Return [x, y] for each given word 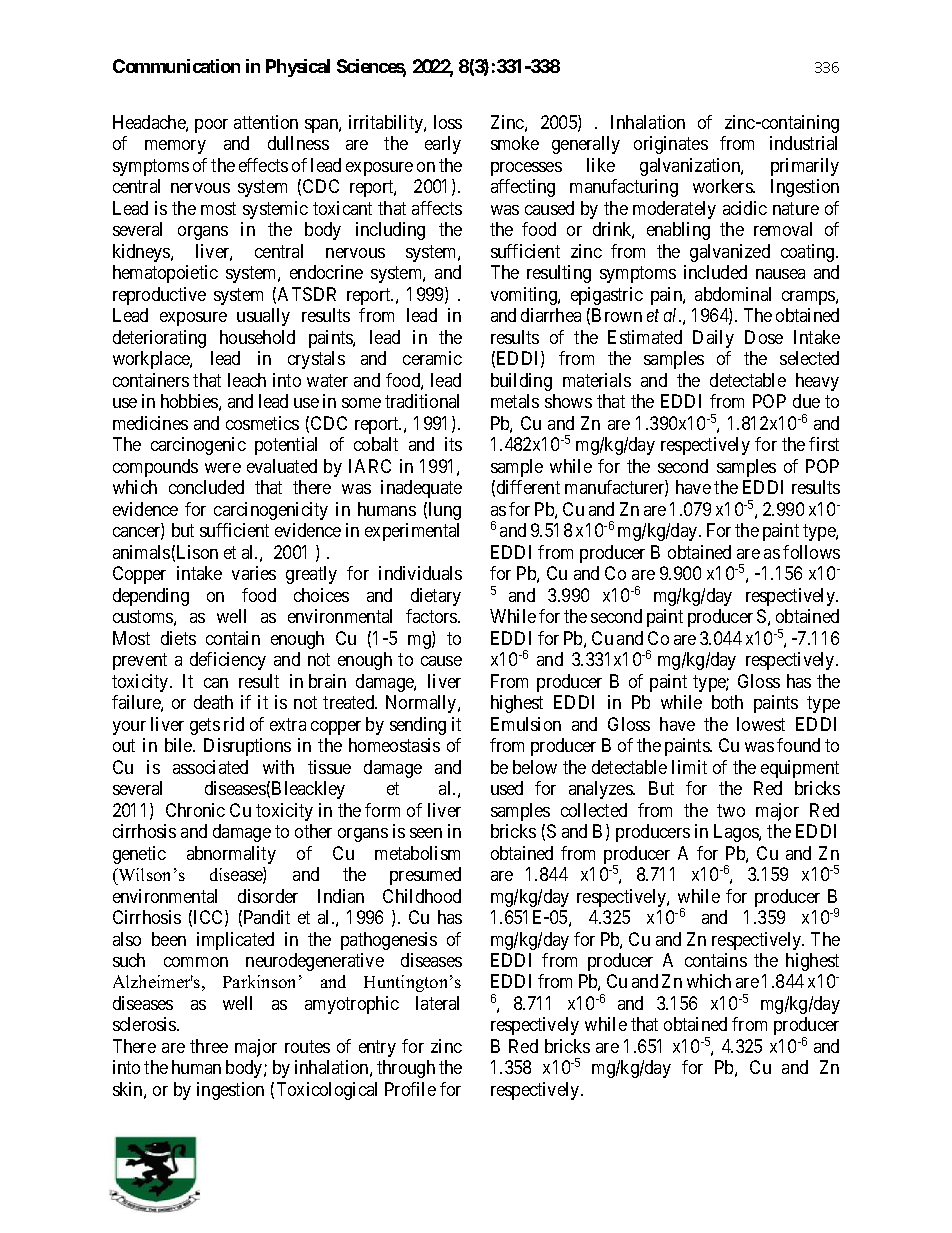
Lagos [737, 833]
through [406, 1069]
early [443, 145]
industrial [803, 143]
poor [211, 126]
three [209, 1046]
